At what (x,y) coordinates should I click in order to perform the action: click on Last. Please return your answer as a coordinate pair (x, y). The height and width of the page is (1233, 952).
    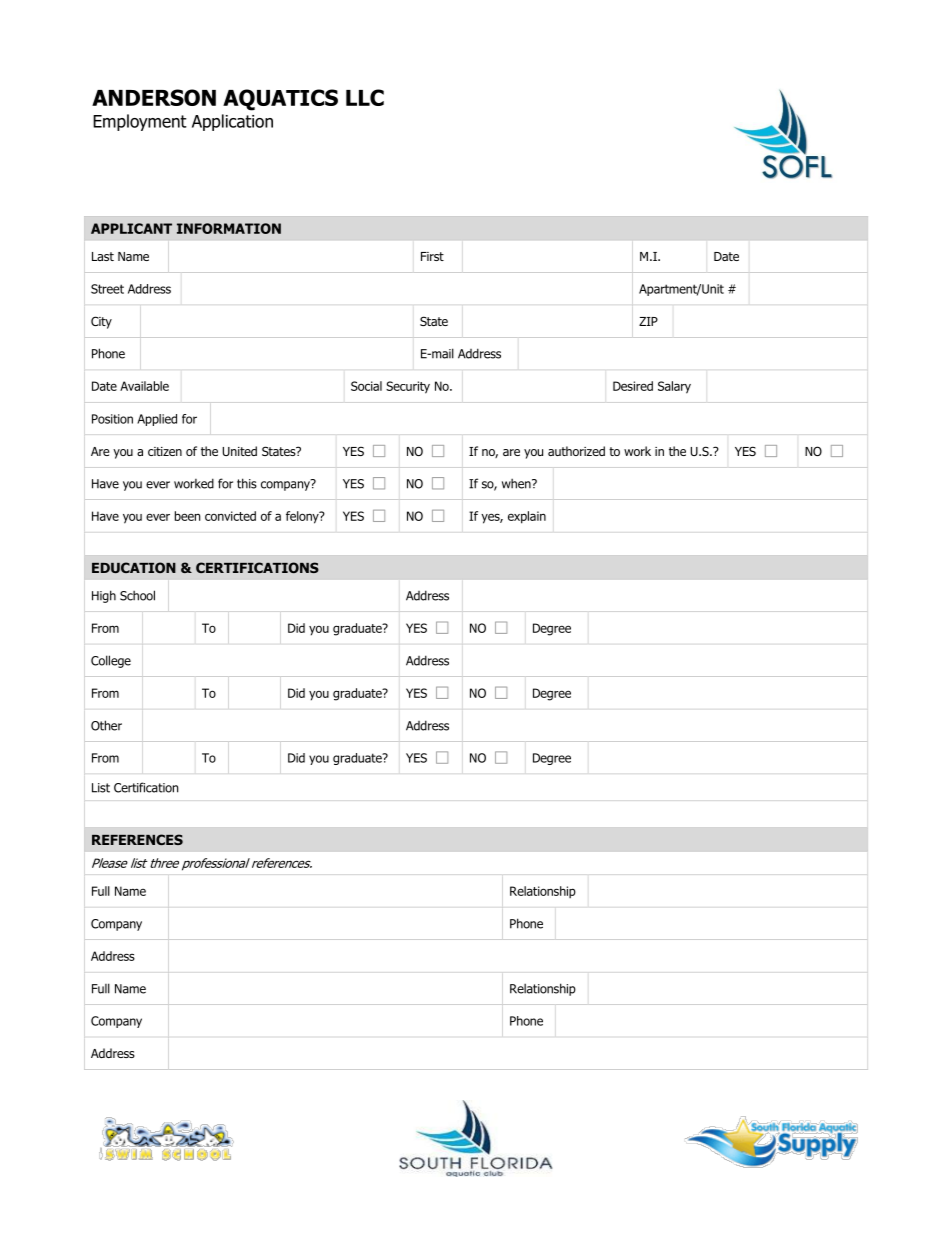
    Looking at the image, I should click on (103, 256).
